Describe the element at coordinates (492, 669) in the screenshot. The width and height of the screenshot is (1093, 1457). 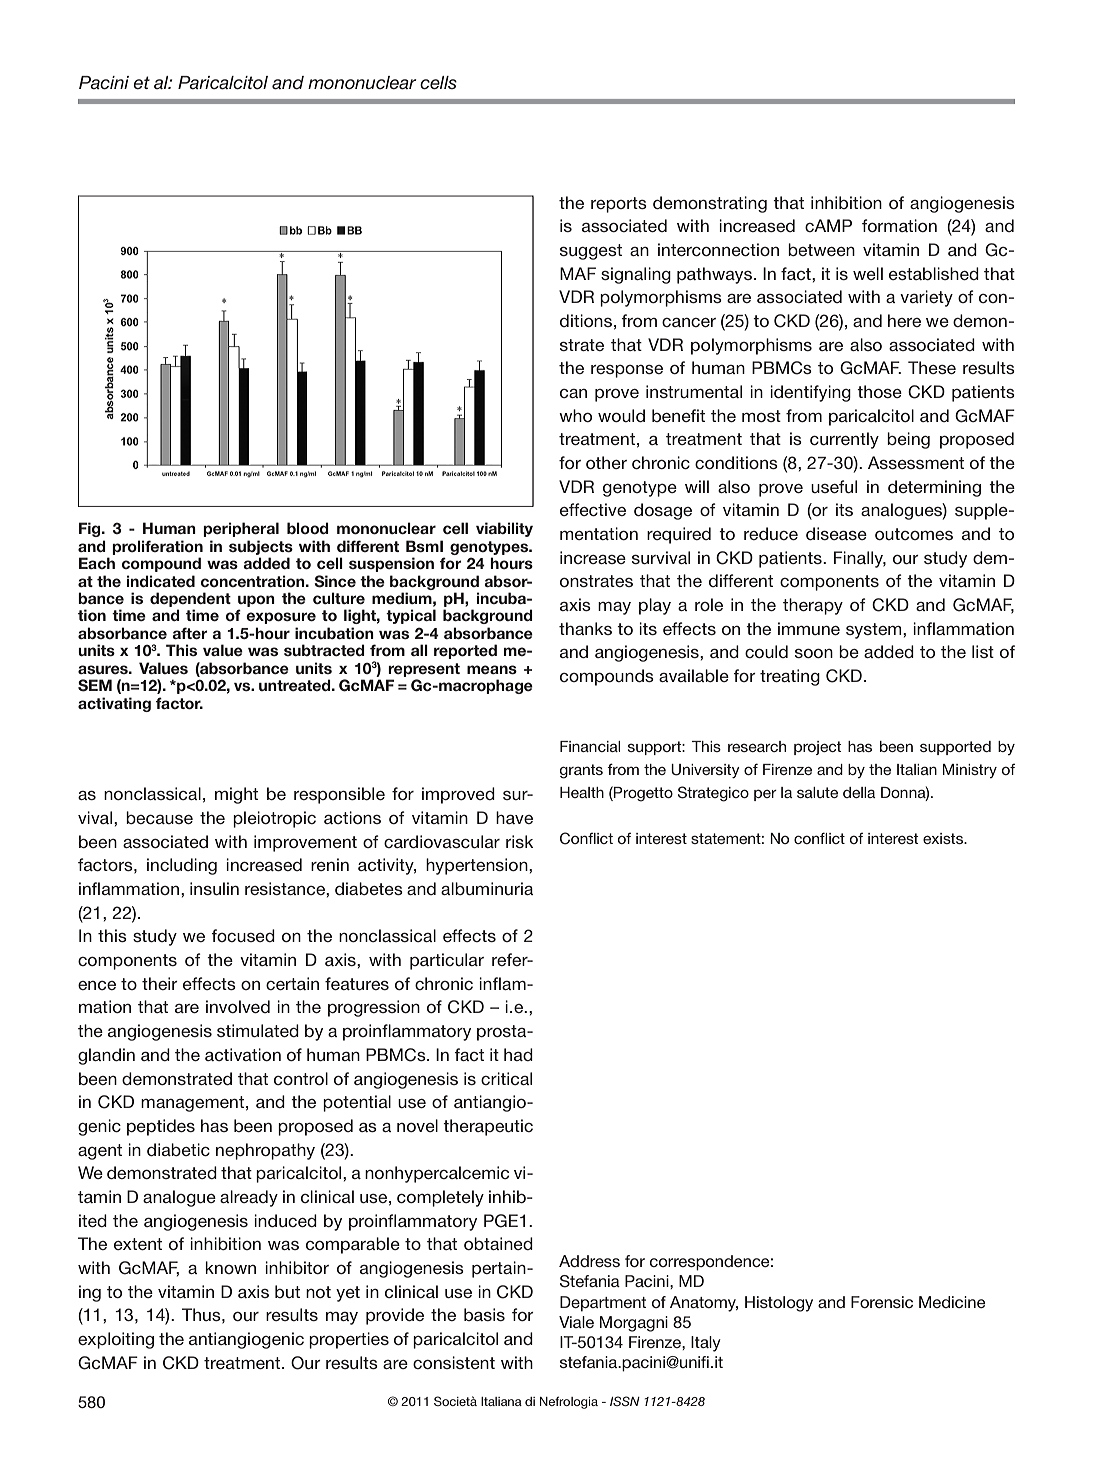
I see `means` at that location.
